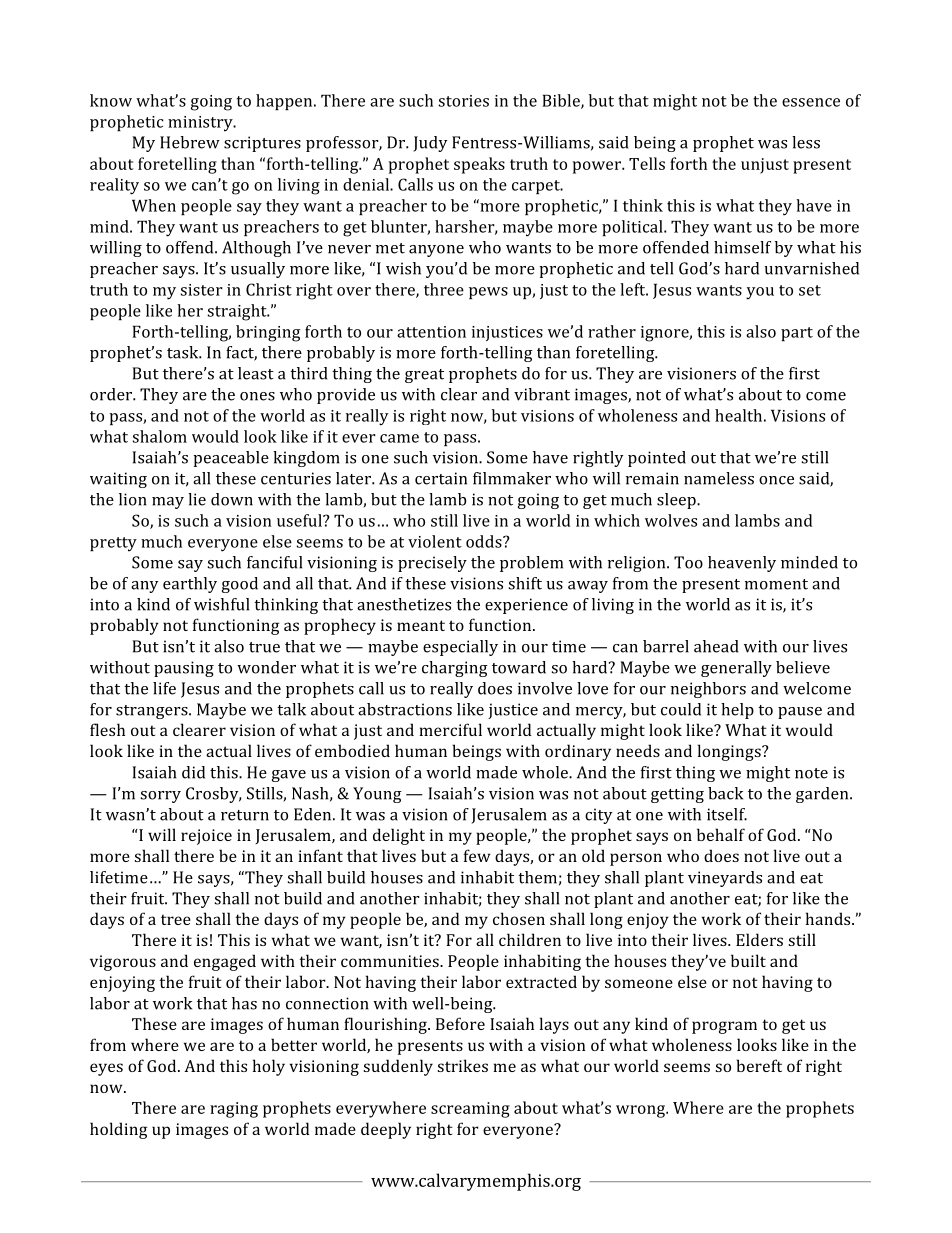  I want to click on raging, so click(234, 1110).
